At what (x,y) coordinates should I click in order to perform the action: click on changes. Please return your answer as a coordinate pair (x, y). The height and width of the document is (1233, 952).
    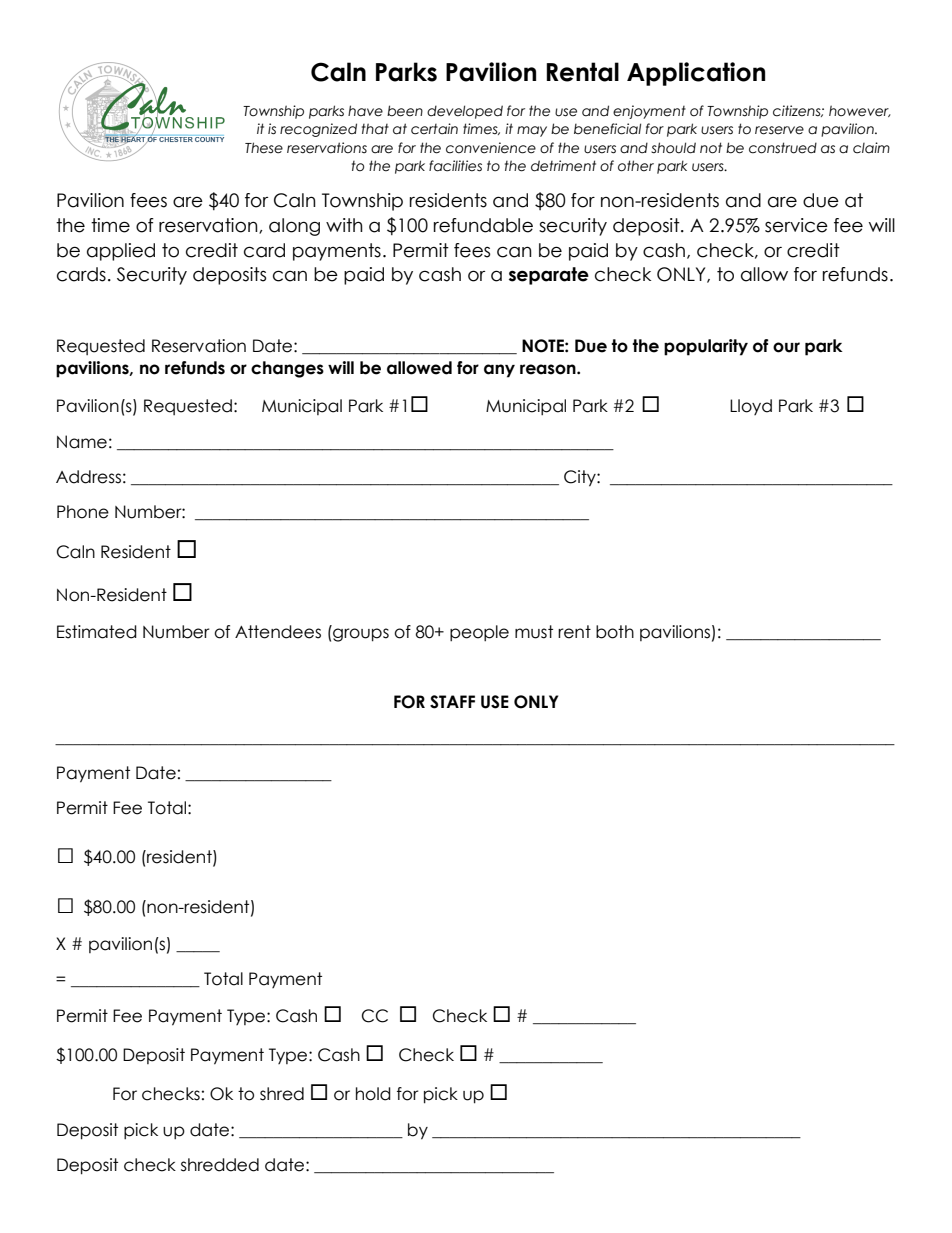
    Looking at the image, I should click on (287, 369).
